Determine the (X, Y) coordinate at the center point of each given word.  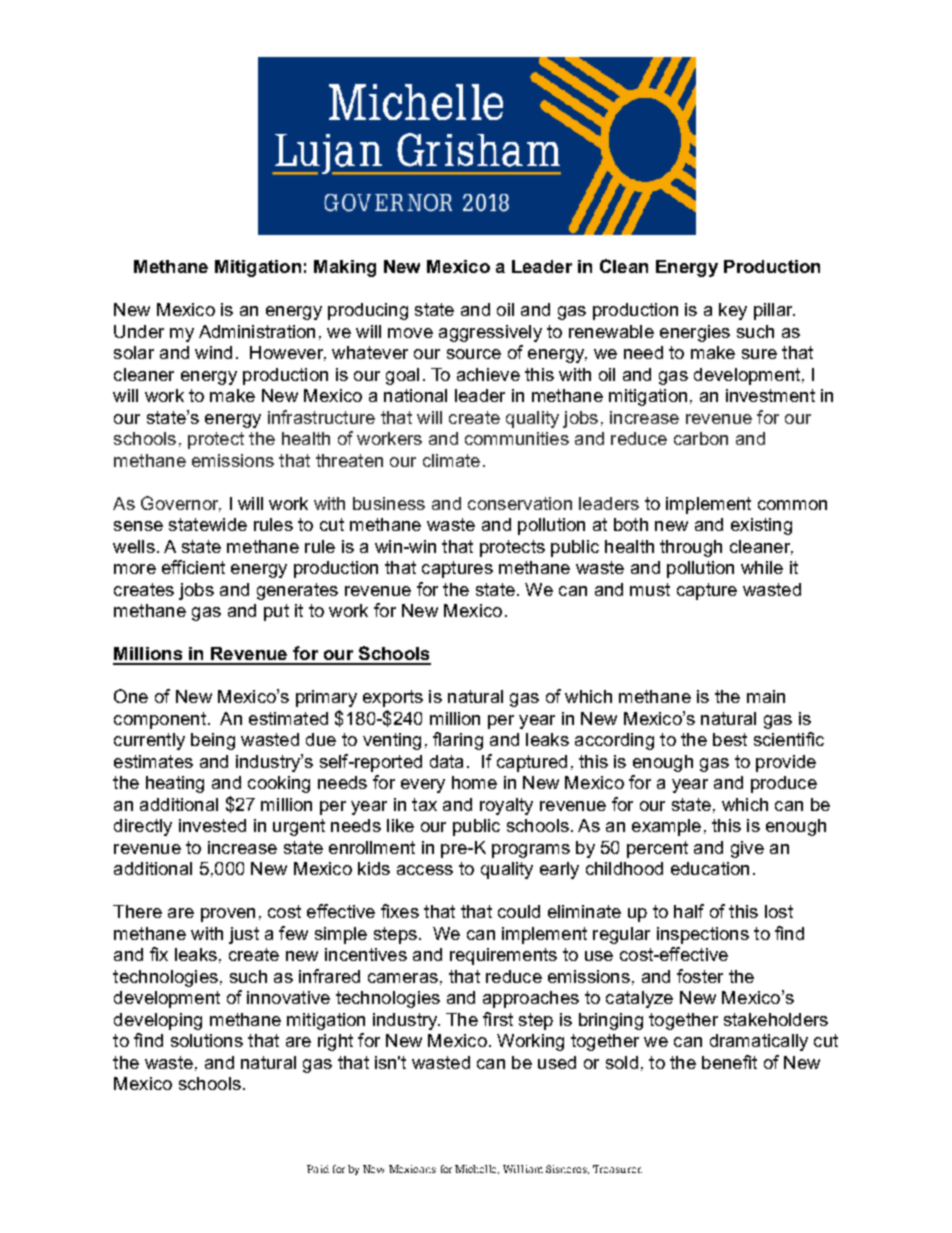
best (730, 739)
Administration (257, 331)
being (213, 741)
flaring (458, 741)
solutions (207, 1040)
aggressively (490, 333)
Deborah (539, 1169)
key (733, 311)
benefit (729, 1062)
